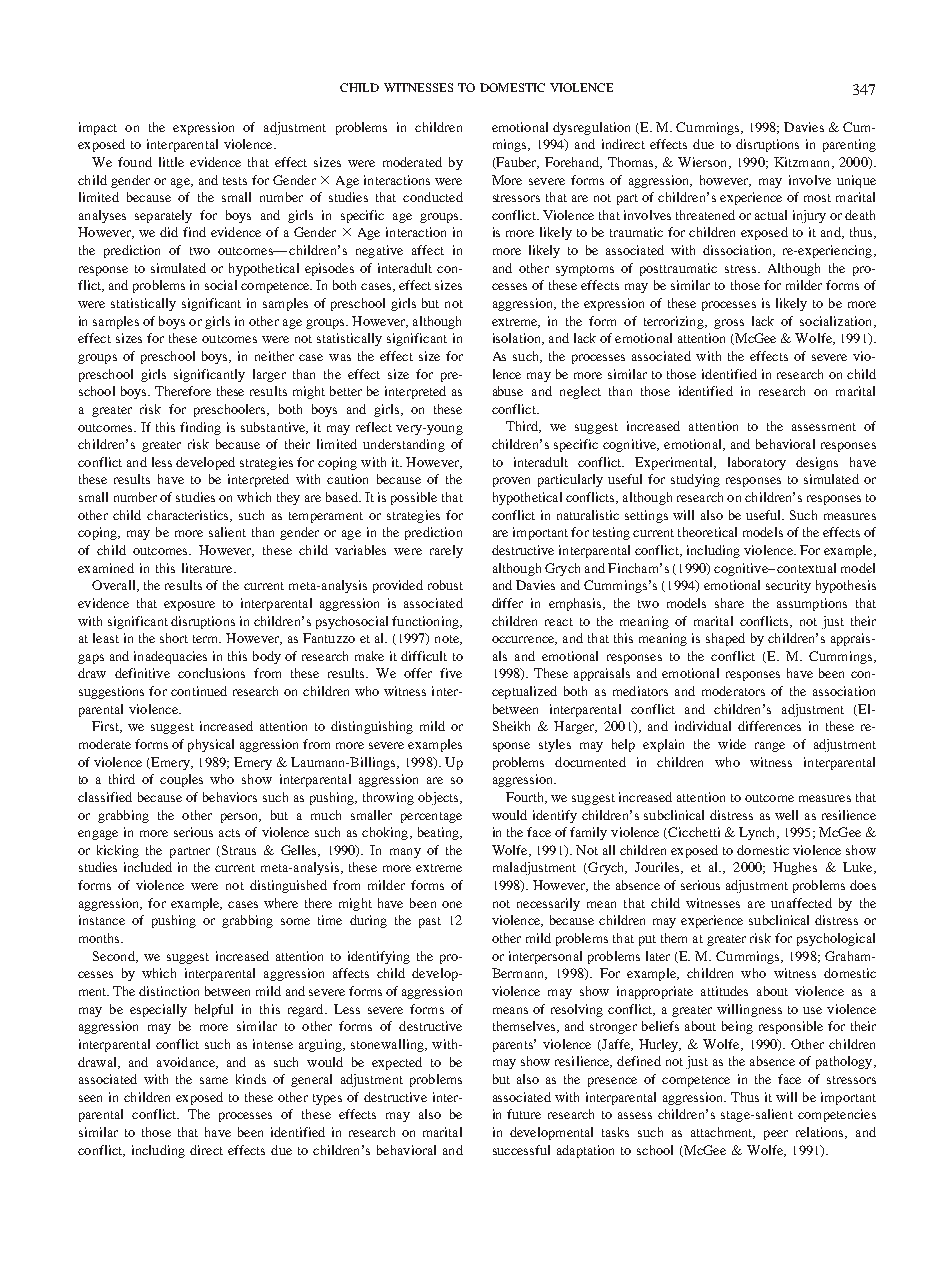 This page has width=952, height=1270. Describe the element at coordinates (725, 639) in the page. I see `shaped` at that location.
